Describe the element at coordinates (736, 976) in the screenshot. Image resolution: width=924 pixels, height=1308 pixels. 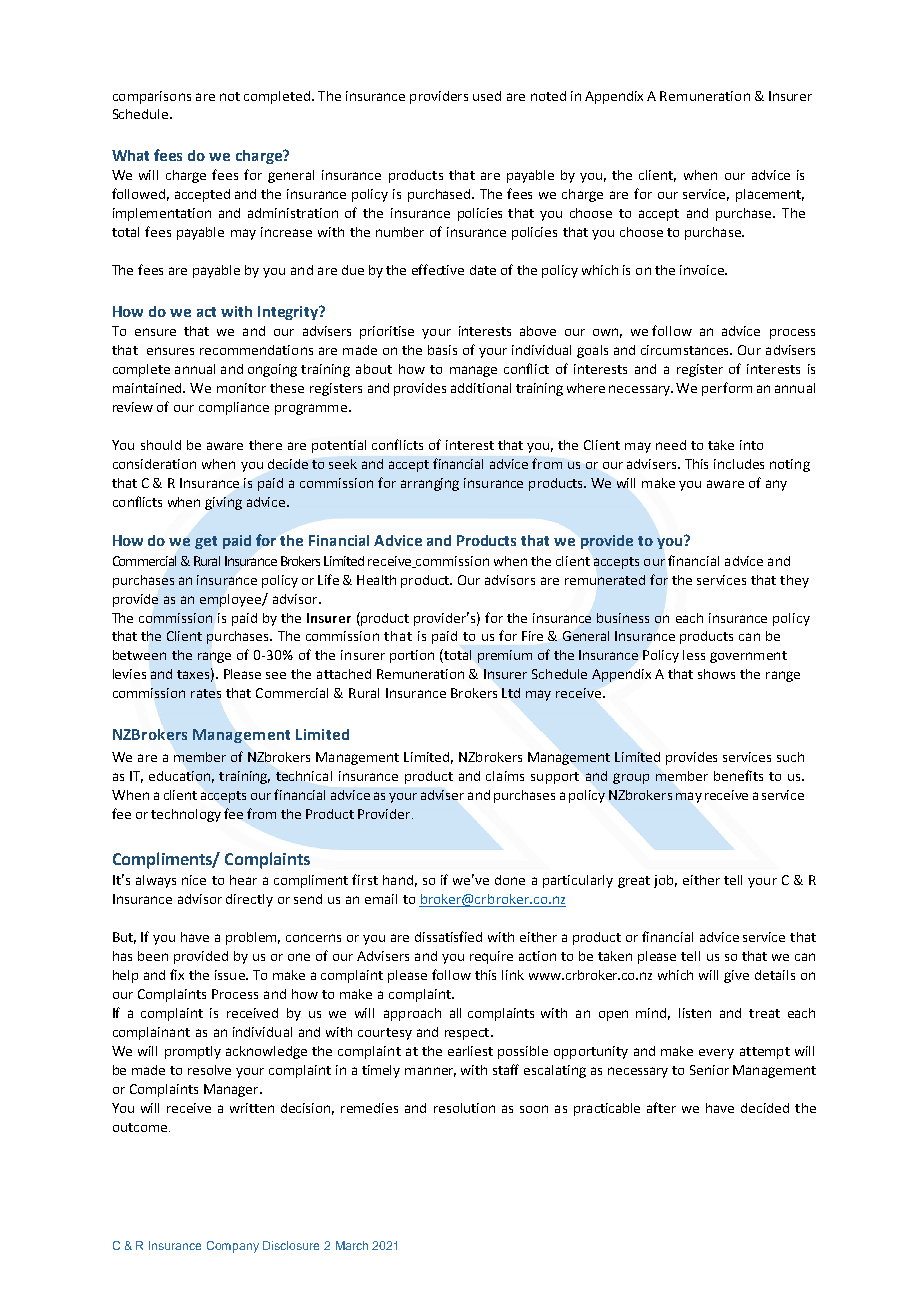
I see `give` at that location.
